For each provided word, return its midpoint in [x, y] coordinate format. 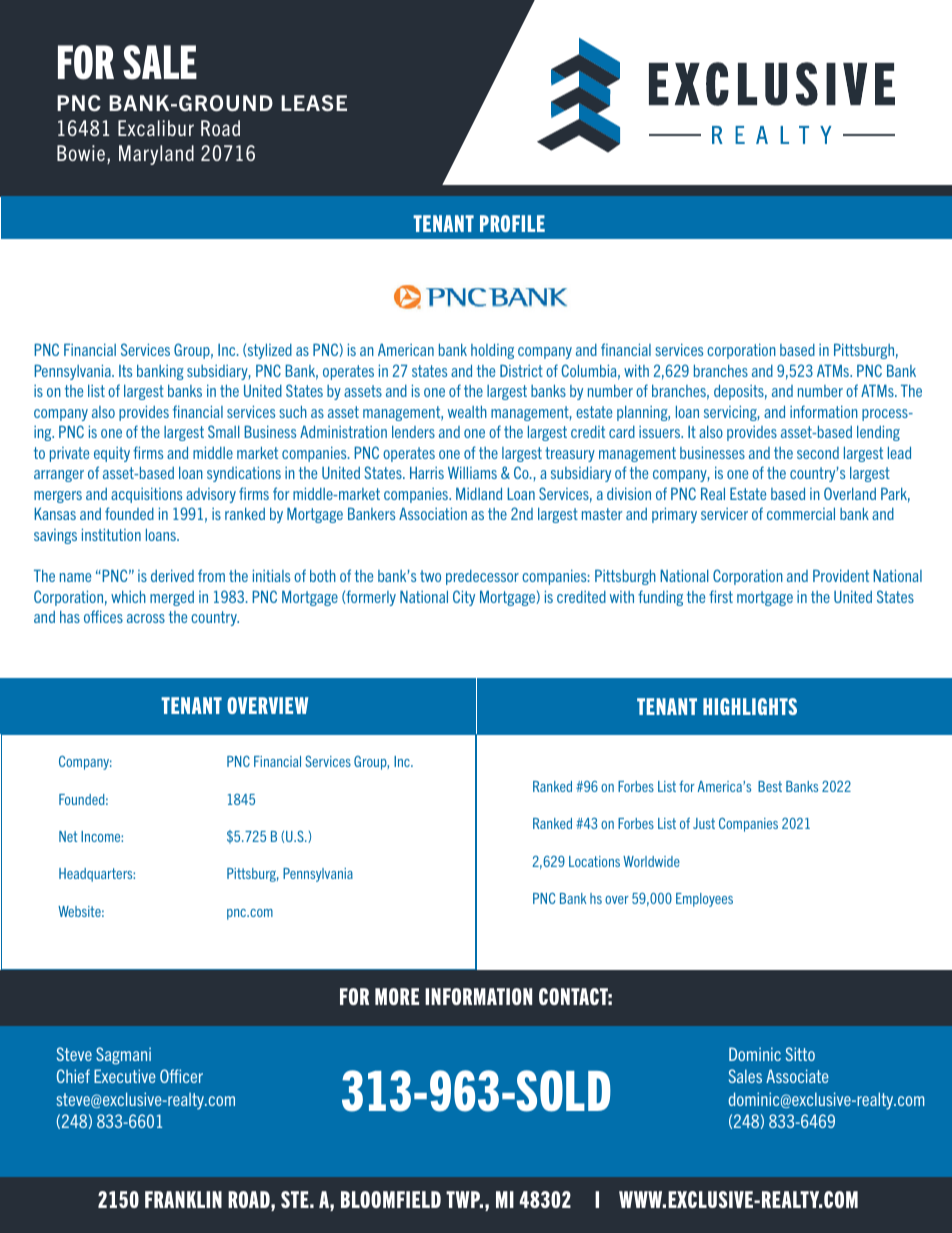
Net [68, 836]
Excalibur [156, 128]
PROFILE [512, 223]
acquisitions [146, 495]
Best [770, 786]
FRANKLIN [183, 1199]
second [818, 453]
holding [492, 351]
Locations [594, 861]
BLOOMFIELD [391, 1199]
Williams [472, 472]
